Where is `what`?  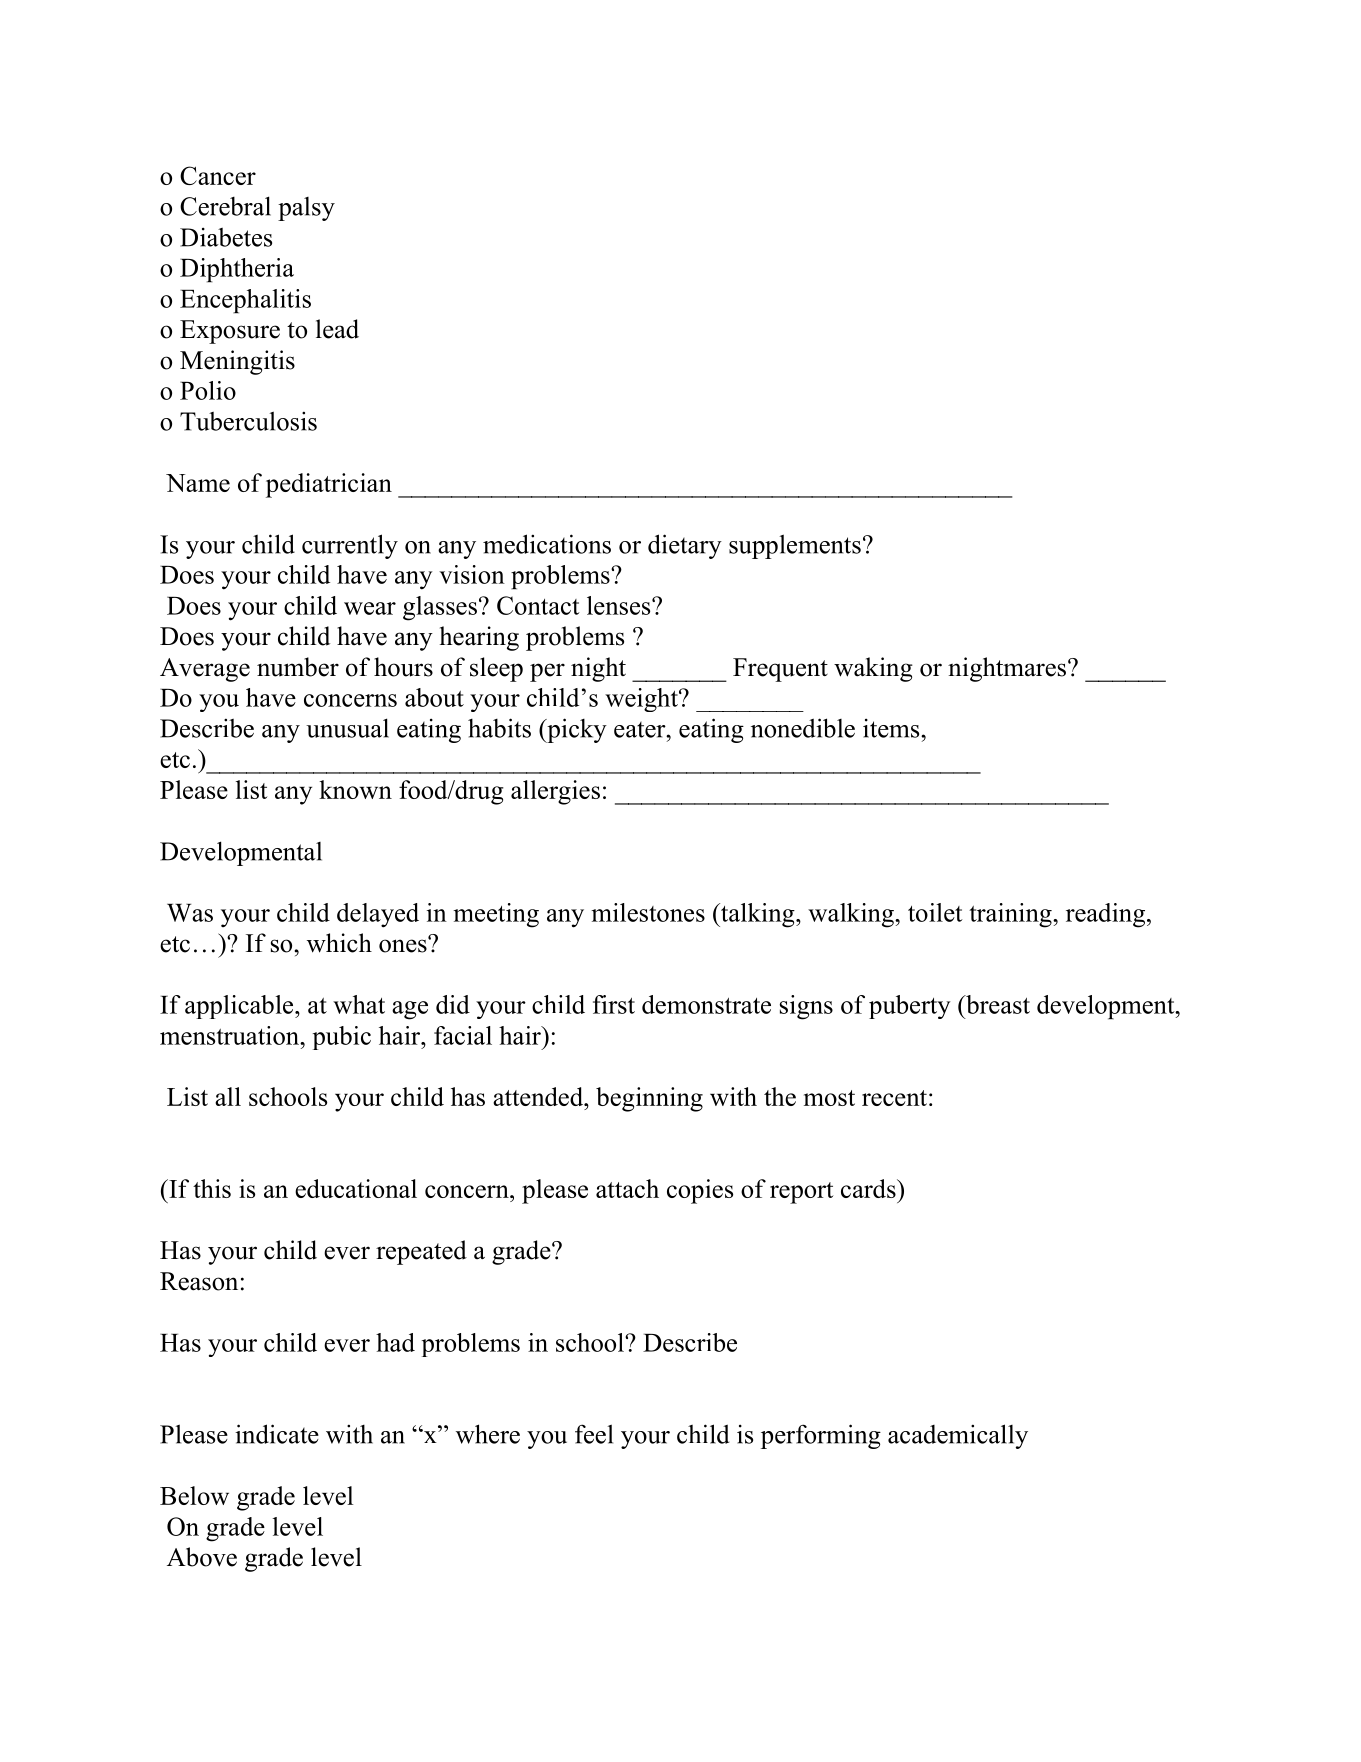
what is located at coordinates (359, 1004).
